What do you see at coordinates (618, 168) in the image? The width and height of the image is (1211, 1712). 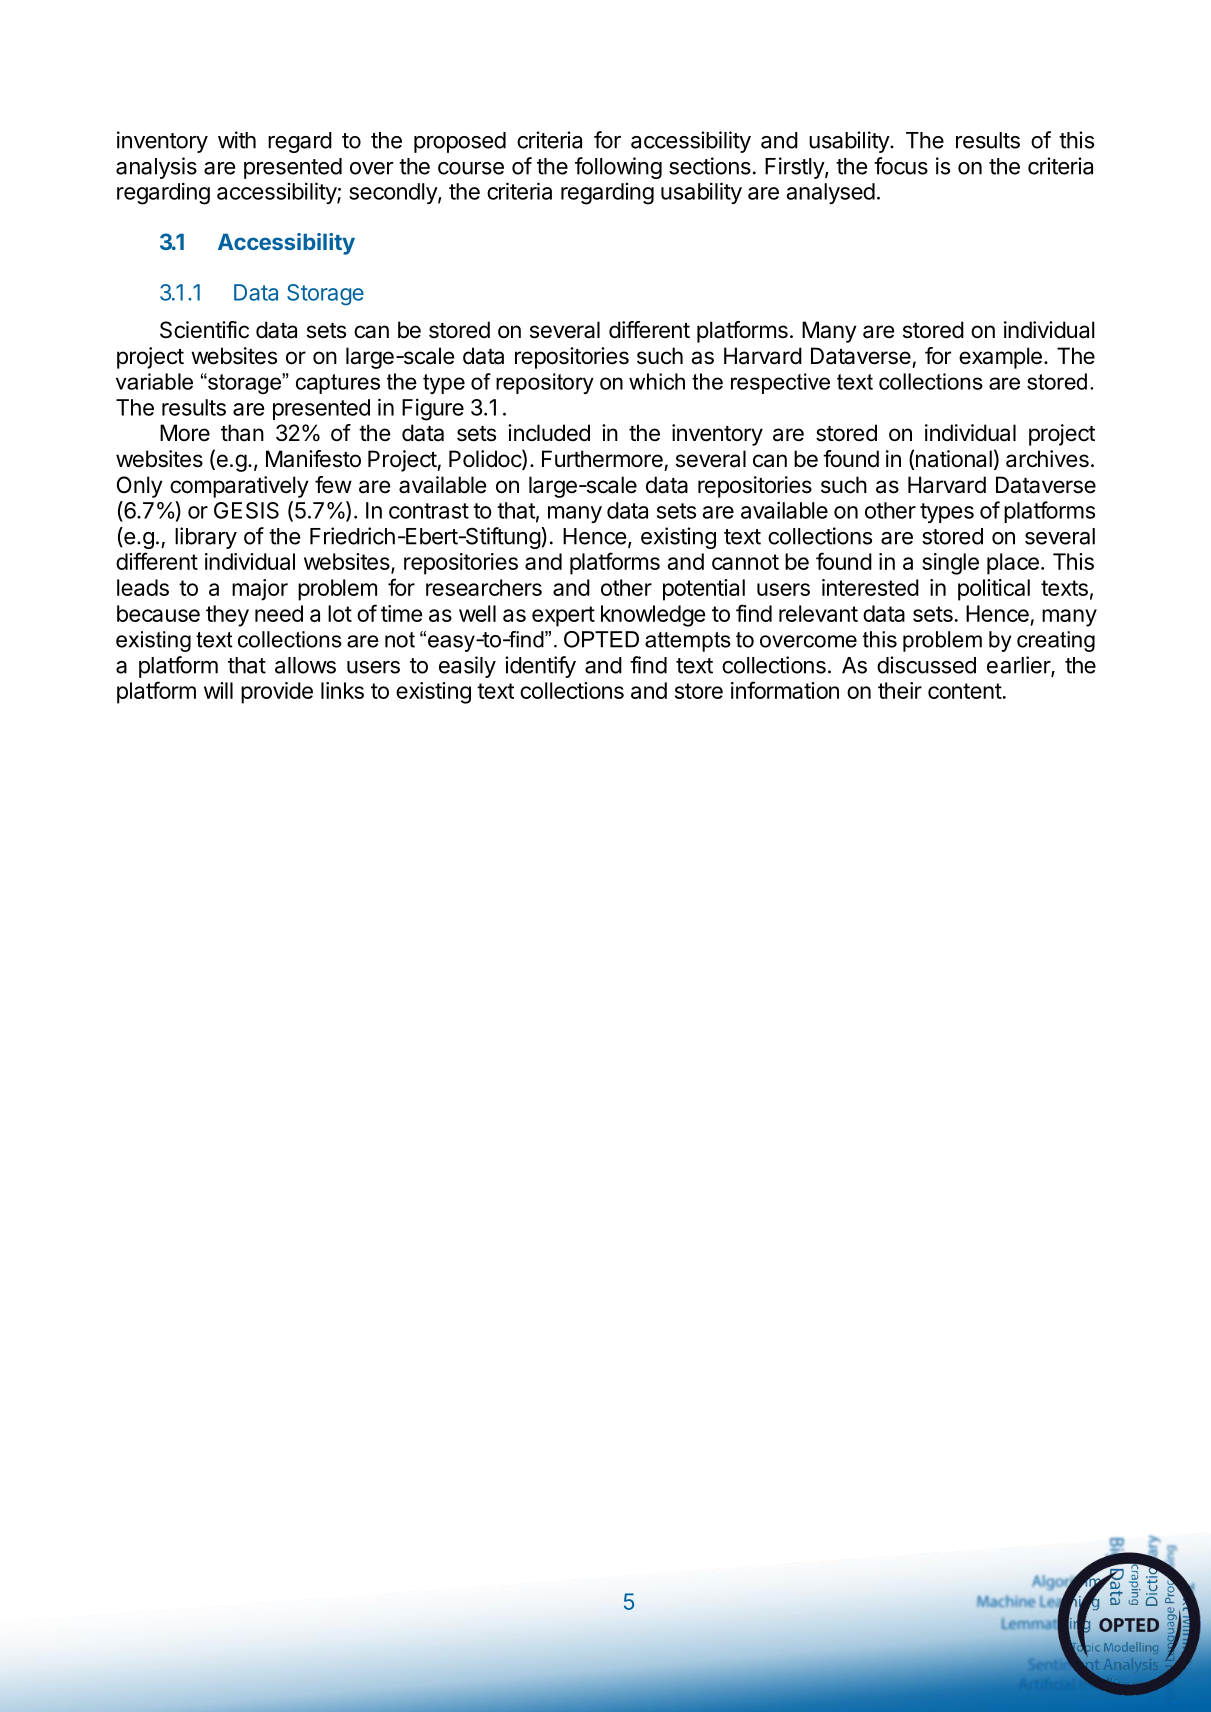 I see `following` at bounding box center [618, 168].
